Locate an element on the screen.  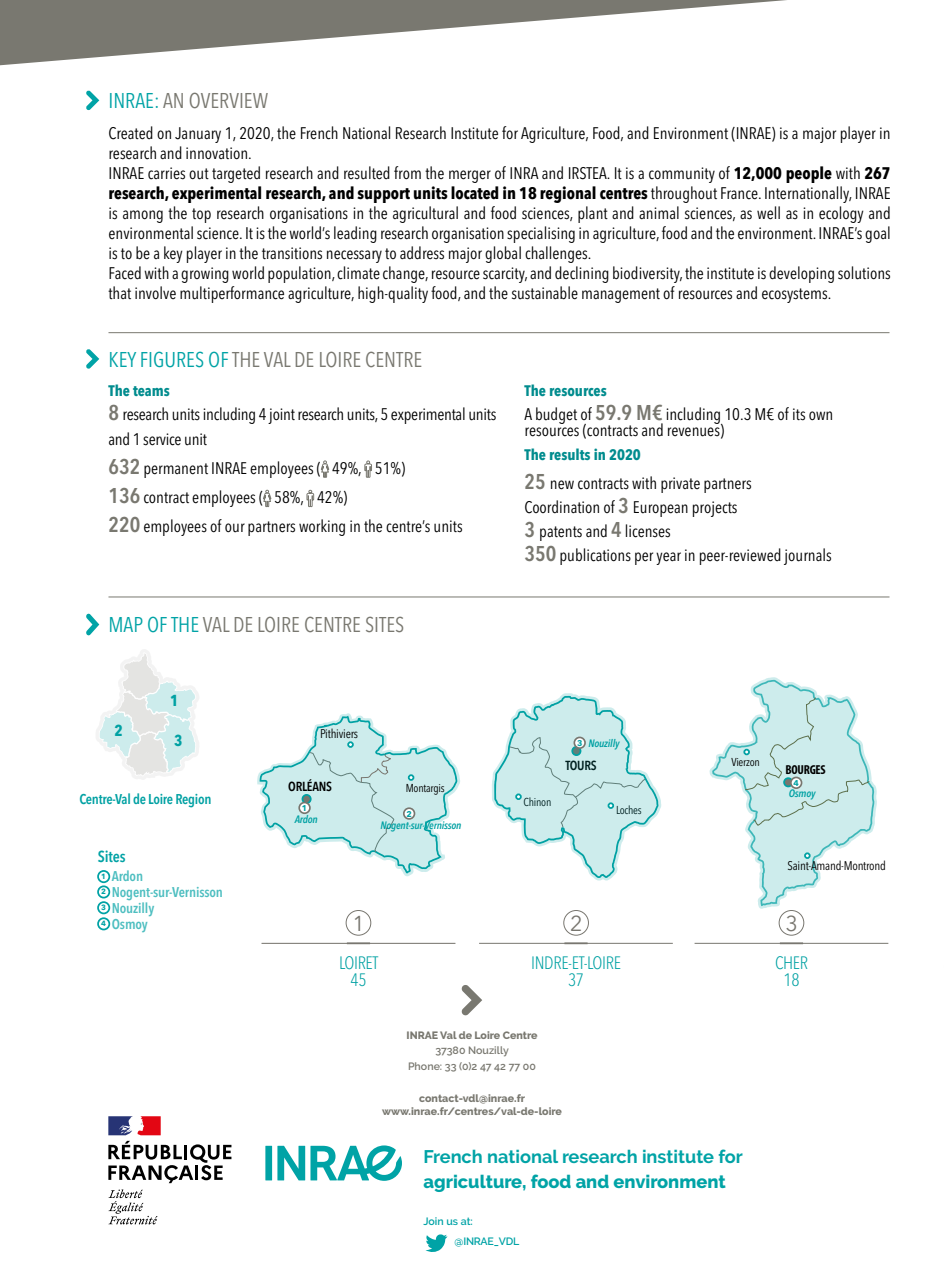
people is located at coordinates (809, 174).
